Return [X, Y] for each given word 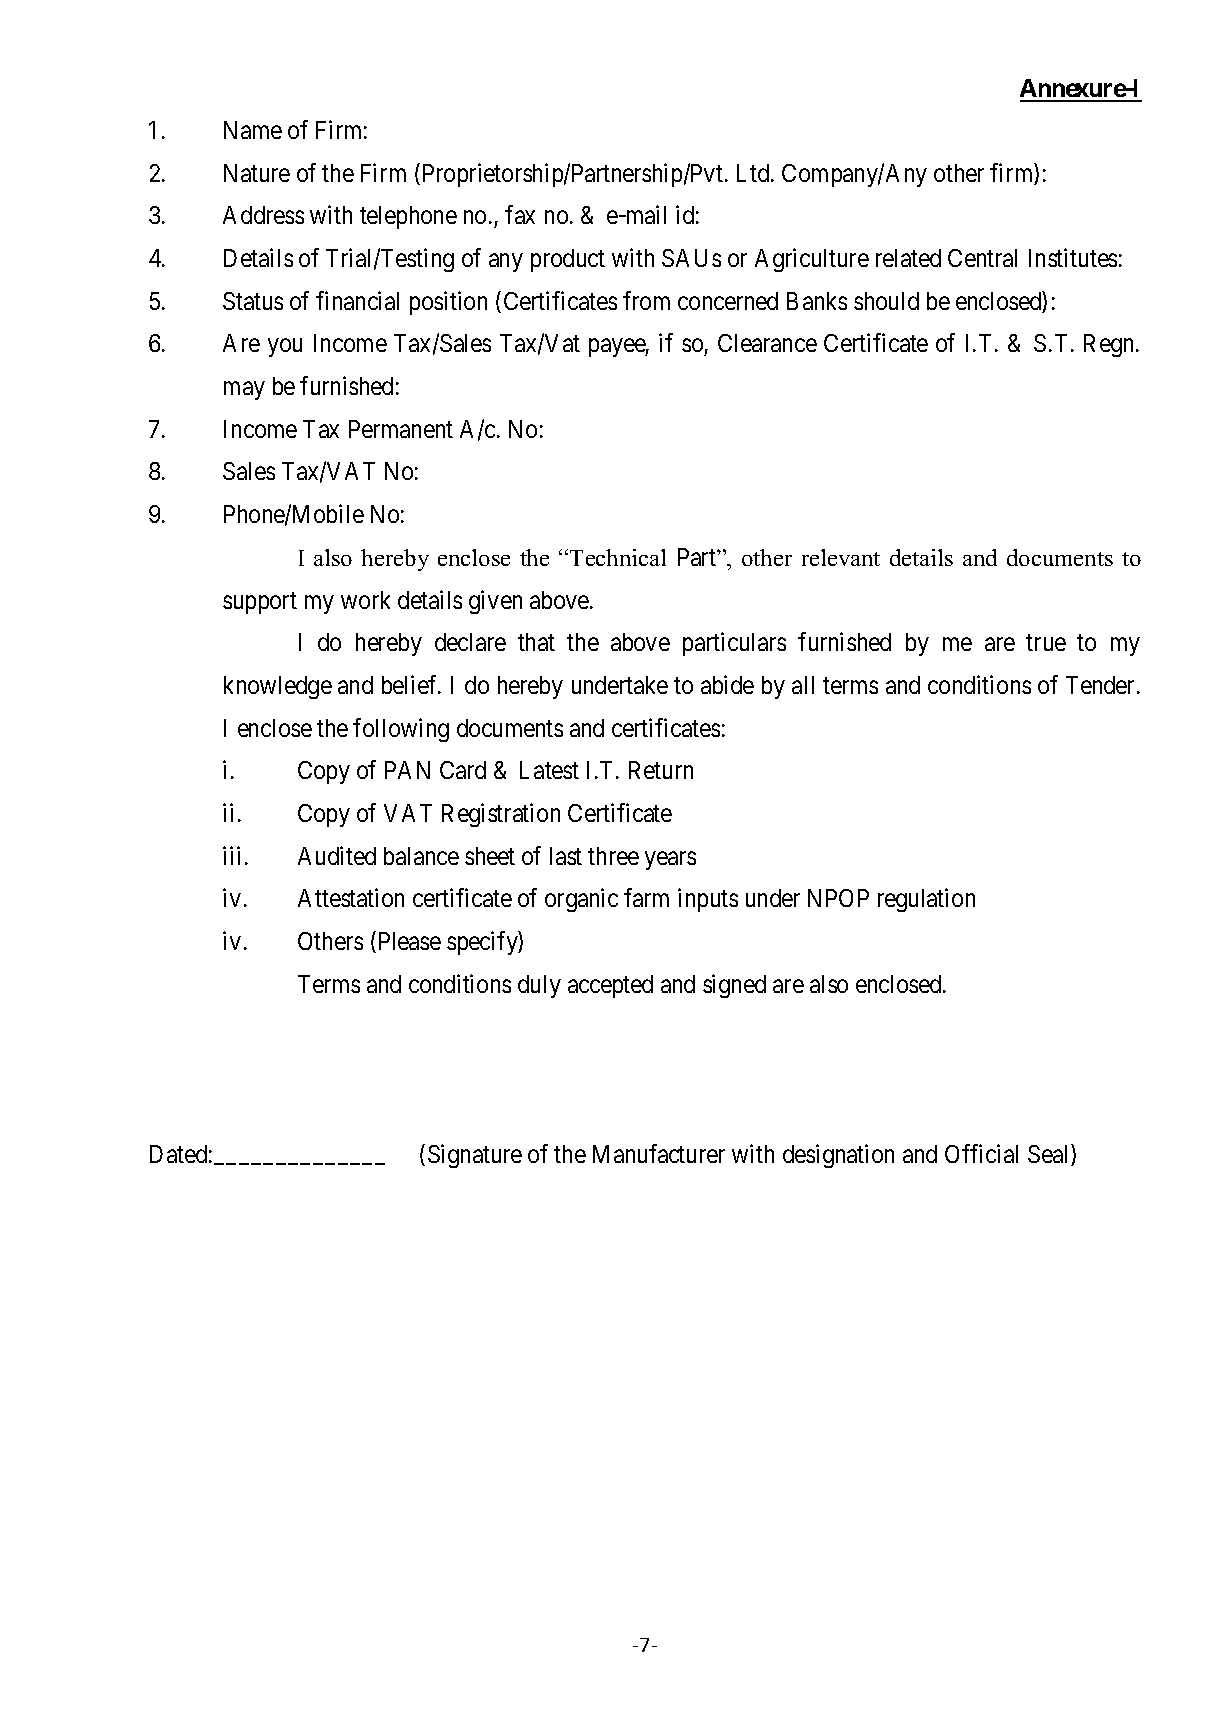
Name [253, 130]
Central [982, 258]
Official [981, 1154]
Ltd [754, 173]
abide [727, 684]
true [1046, 643]
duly [539, 986]
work [365, 600]
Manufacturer [659, 1154]
